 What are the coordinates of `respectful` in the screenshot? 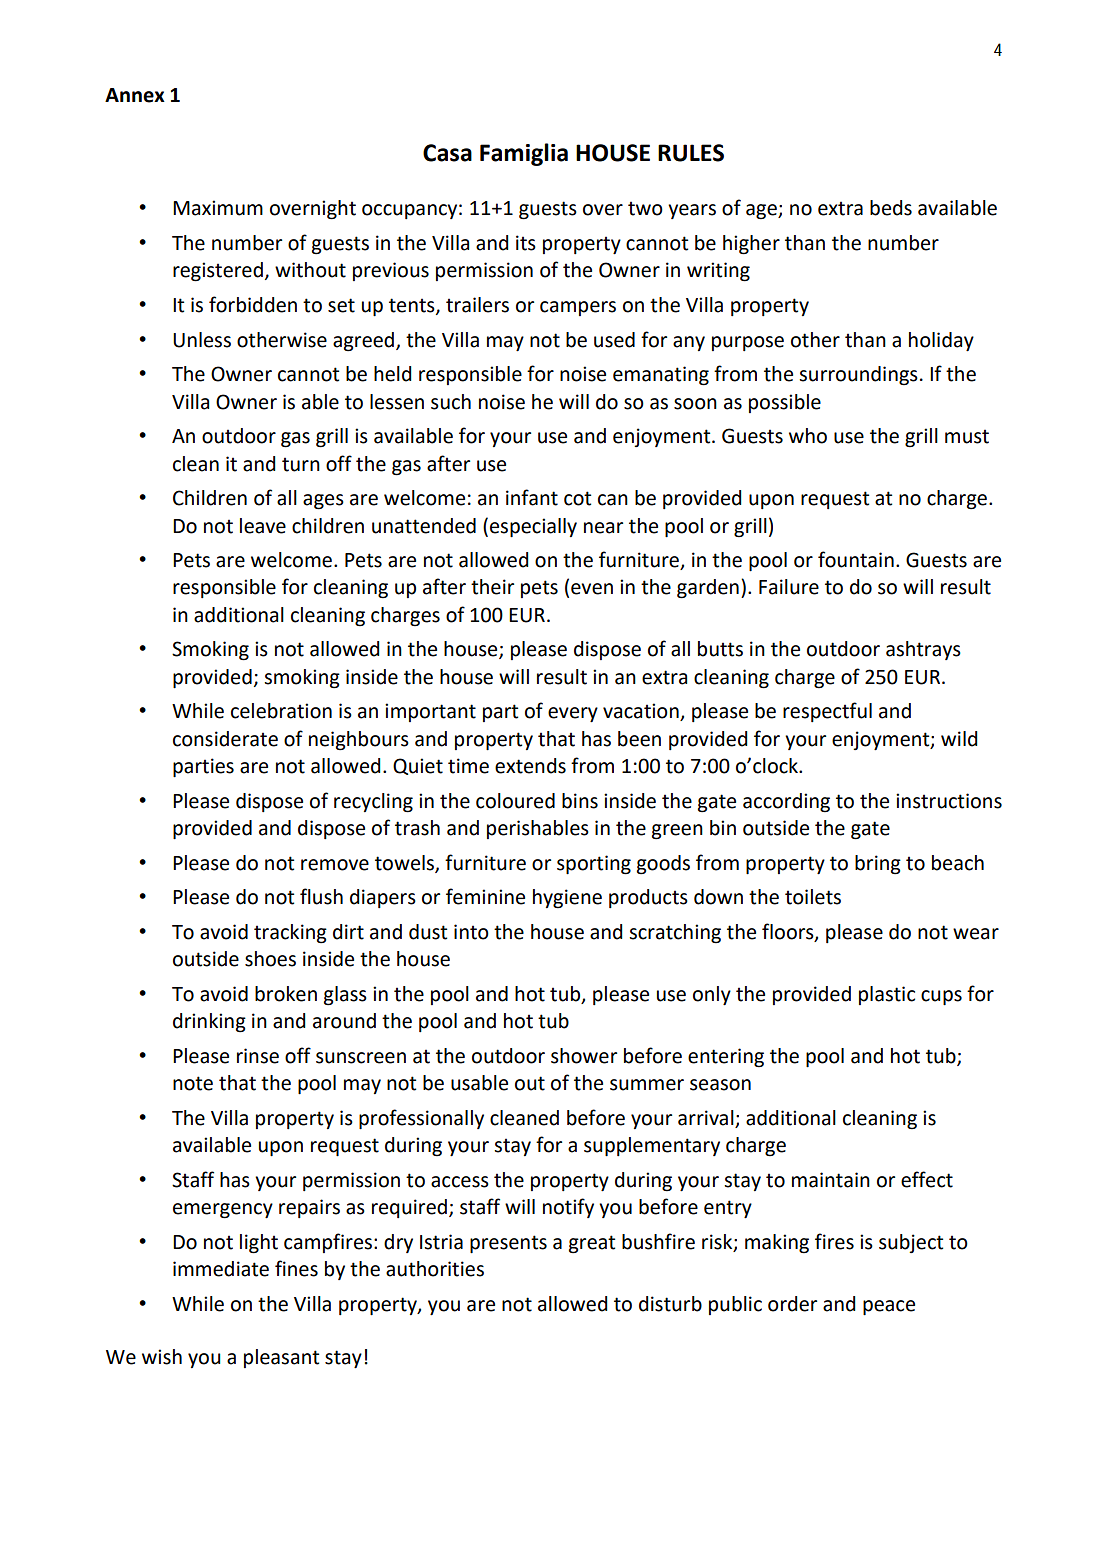 It's located at (827, 712).
